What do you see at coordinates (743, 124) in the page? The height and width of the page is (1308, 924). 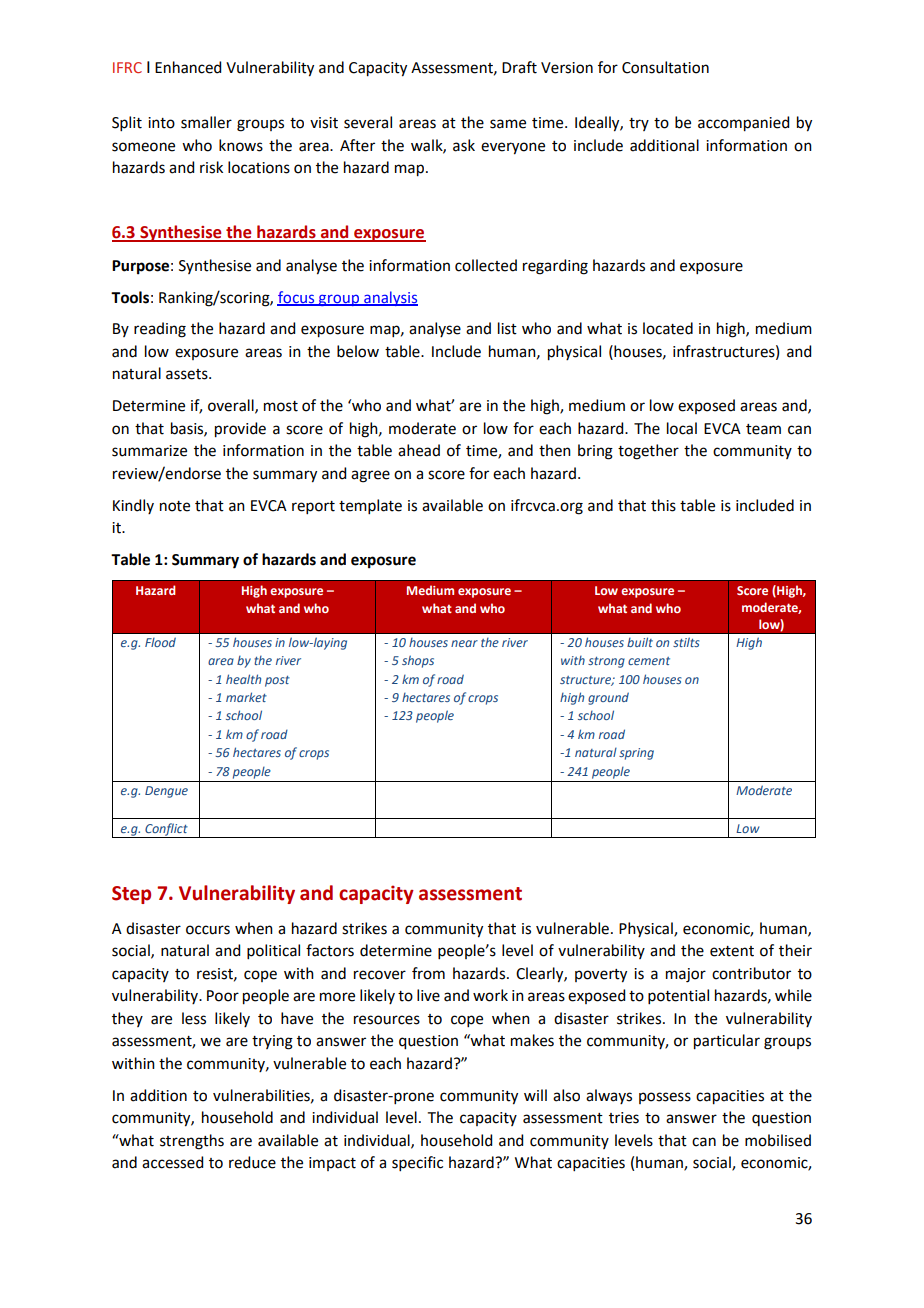 I see `accompanied` at bounding box center [743, 124].
